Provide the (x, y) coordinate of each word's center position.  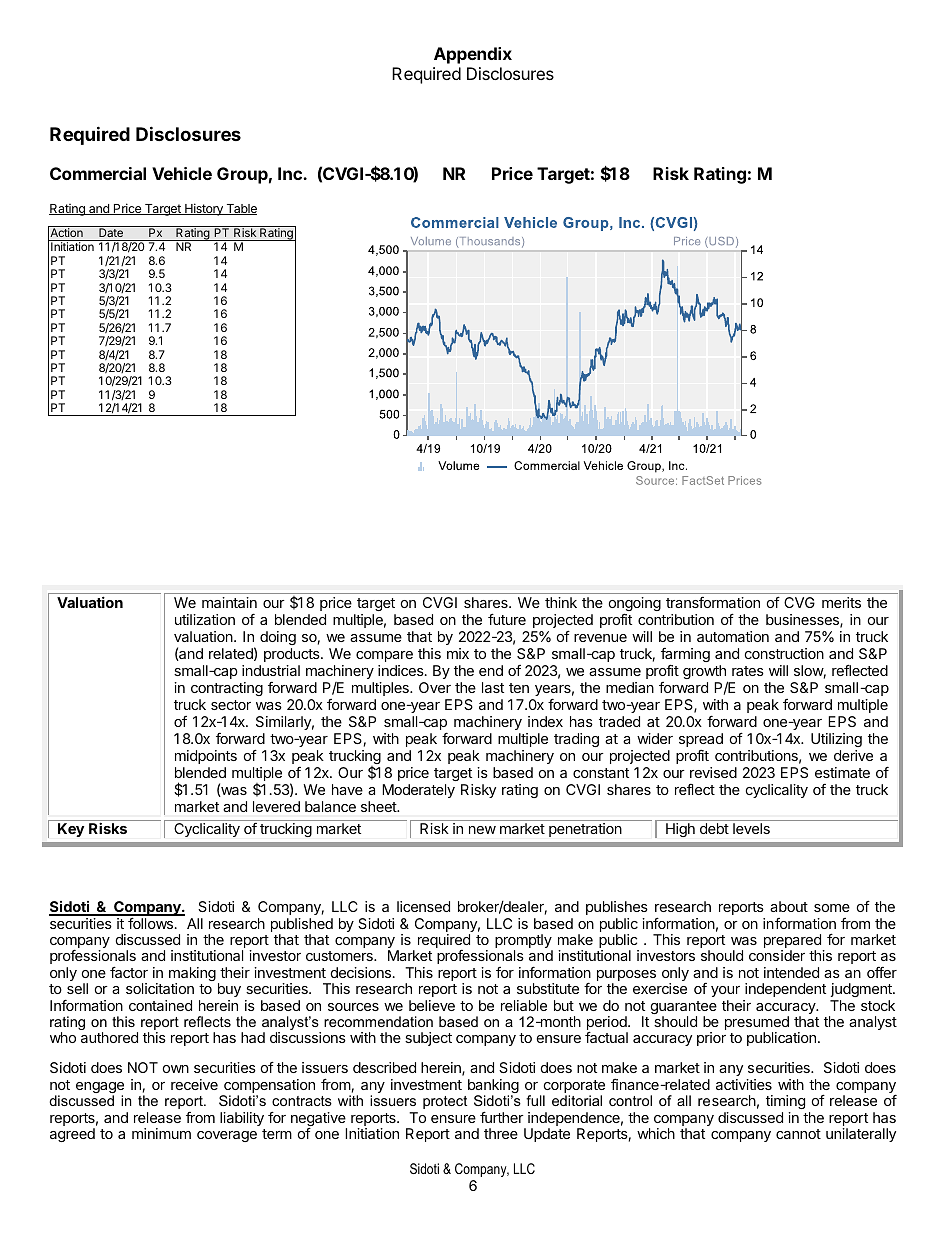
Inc (291, 173)
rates (748, 671)
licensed (423, 906)
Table (240, 209)
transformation (713, 602)
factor (129, 972)
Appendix (473, 55)
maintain (229, 602)
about (789, 906)
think (561, 602)
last (493, 687)
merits (841, 602)
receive (194, 1084)
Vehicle (182, 173)
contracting (227, 689)
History (204, 209)
